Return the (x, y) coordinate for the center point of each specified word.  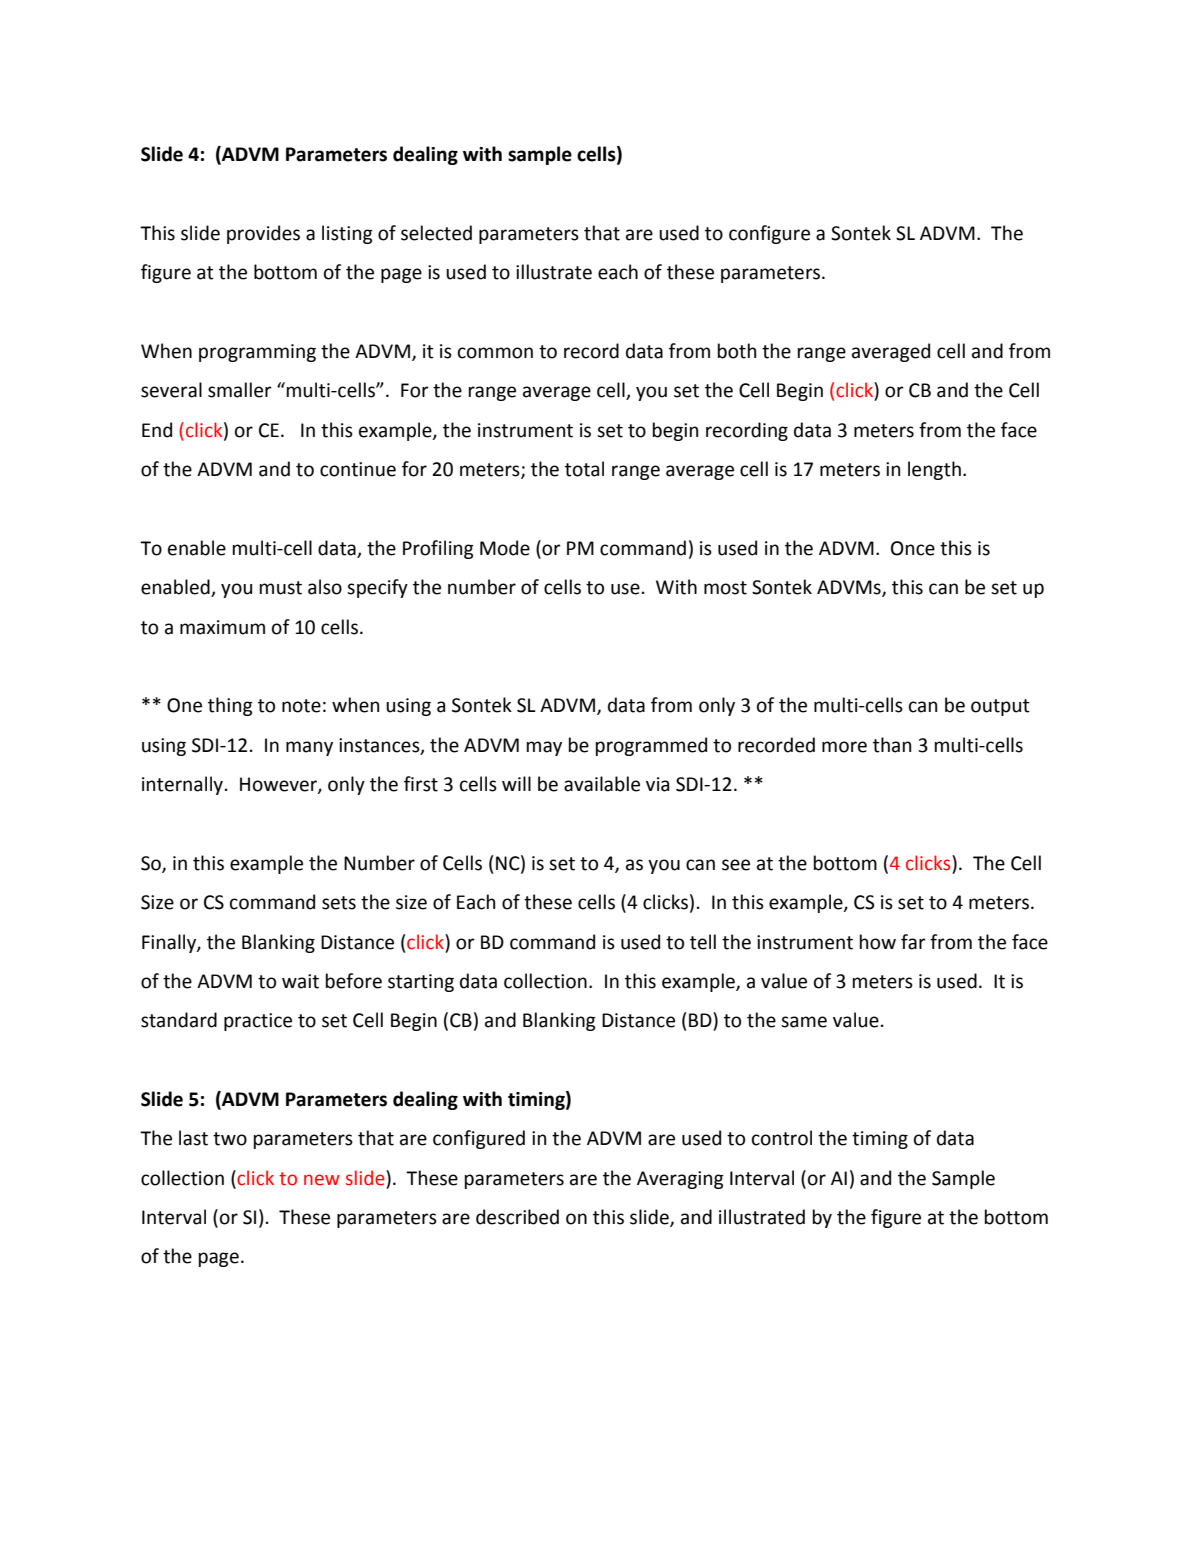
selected (436, 233)
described (517, 1217)
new (322, 1180)
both (737, 351)
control (782, 1138)
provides (263, 234)
